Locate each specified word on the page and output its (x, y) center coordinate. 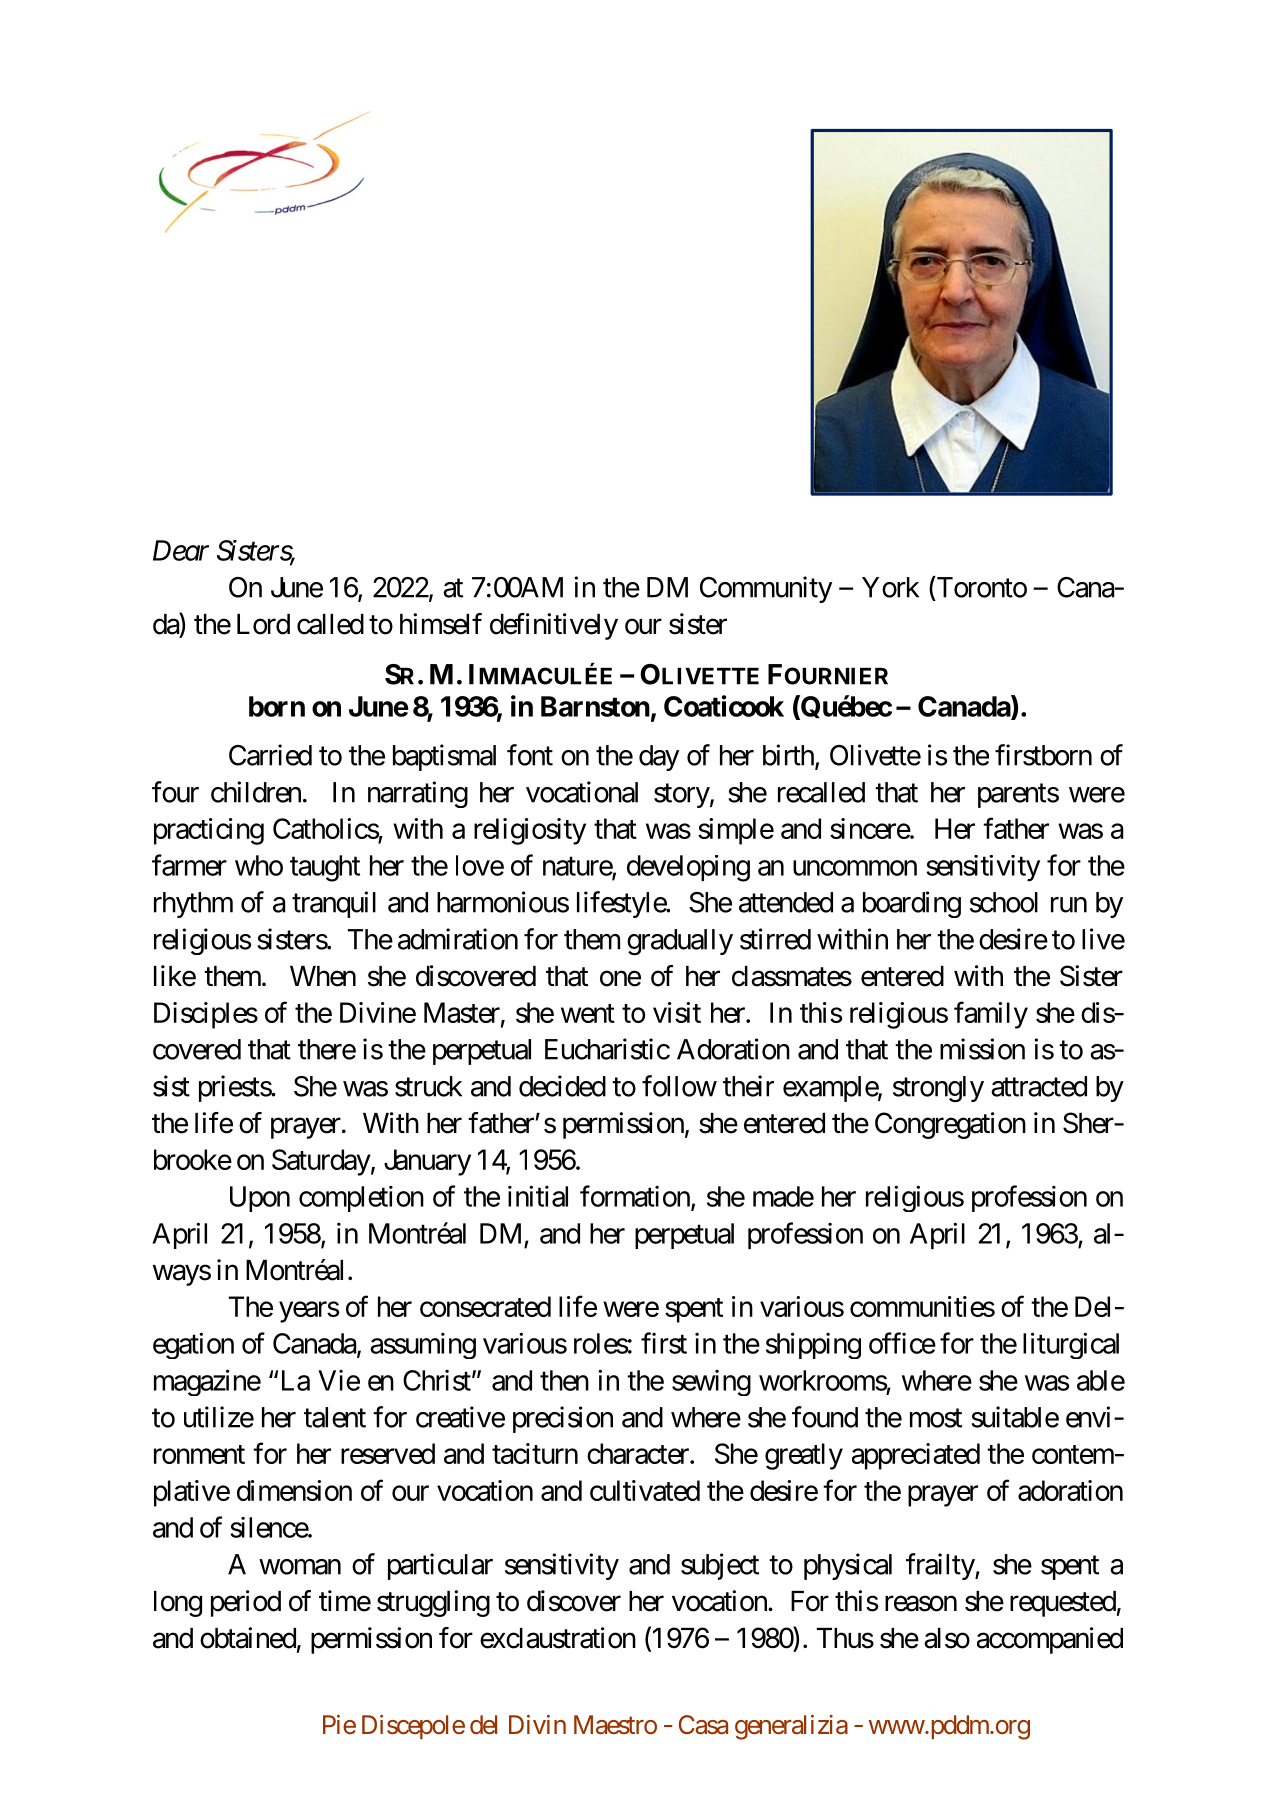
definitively (554, 626)
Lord (263, 624)
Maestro (615, 1725)
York (890, 587)
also (947, 1638)
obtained (248, 1638)
